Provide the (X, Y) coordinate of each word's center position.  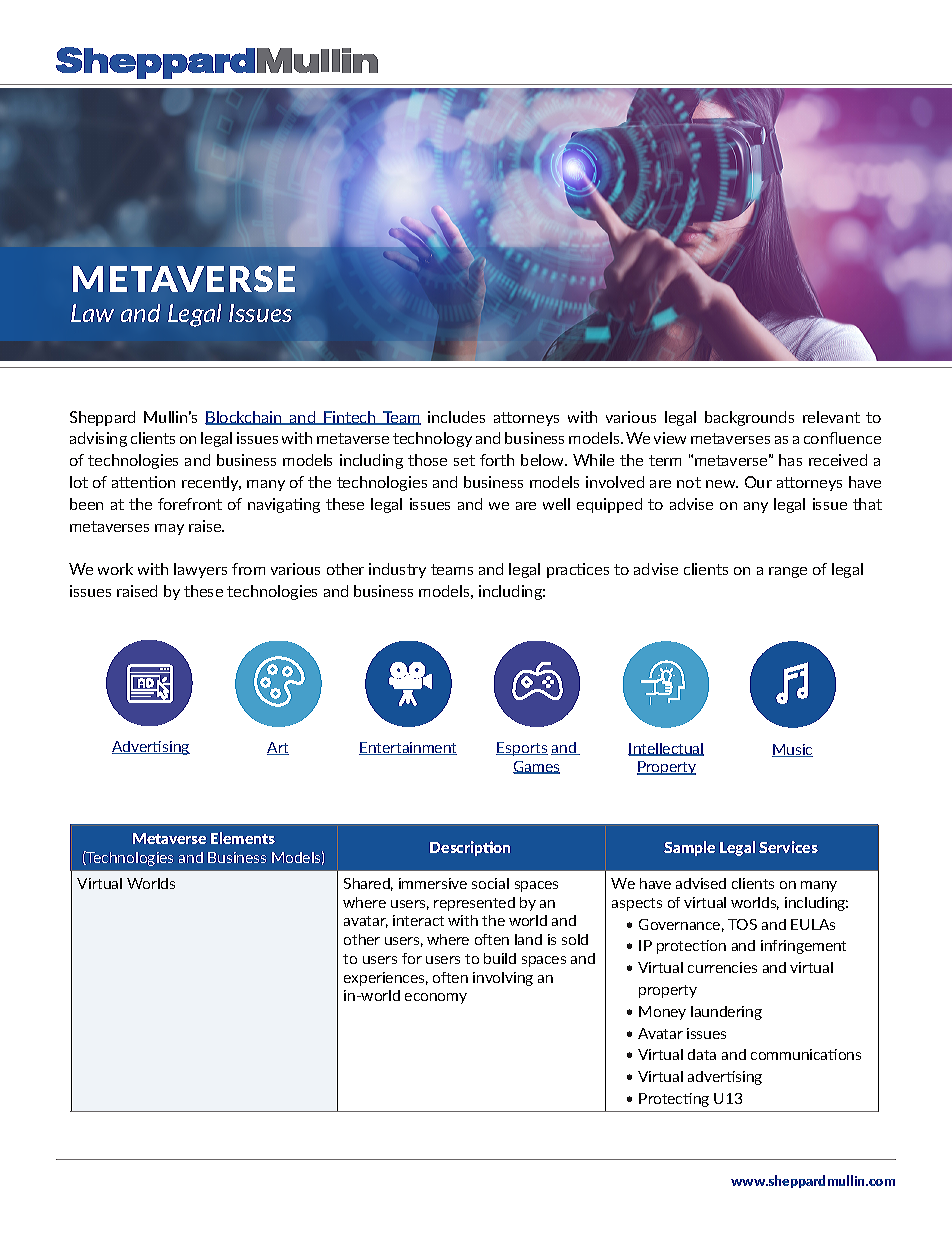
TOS (742, 924)
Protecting (674, 1100)
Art (278, 748)
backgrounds (749, 418)
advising (98, 439)
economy (436, 998)
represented (474, 904)
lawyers (200, 570)
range (788, 572)
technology (432, 439)
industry (397, 570)
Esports (522, 749)
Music (792, 750)
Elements (243, 838)
